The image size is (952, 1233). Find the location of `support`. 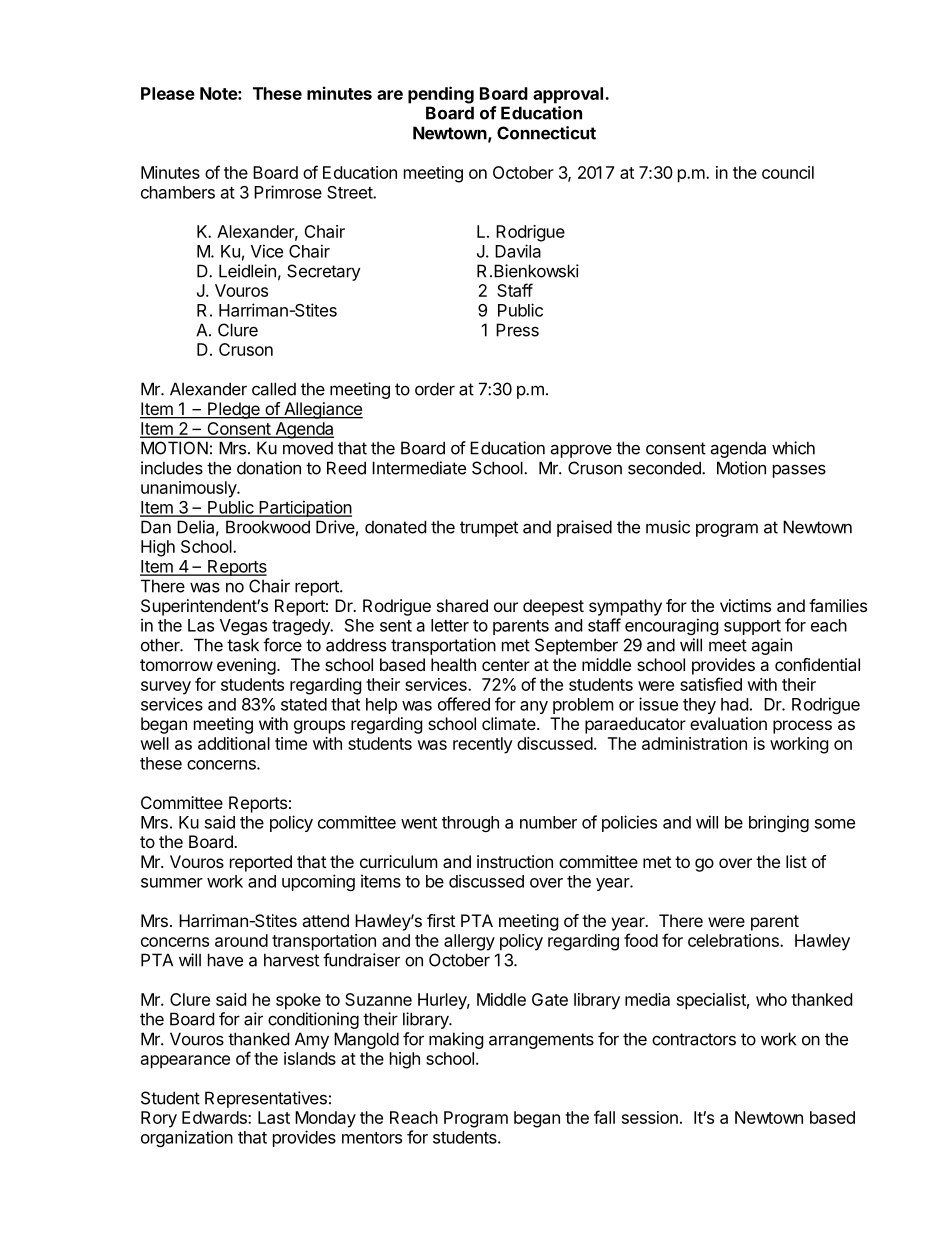

support is located at coordinates (752, 627).
